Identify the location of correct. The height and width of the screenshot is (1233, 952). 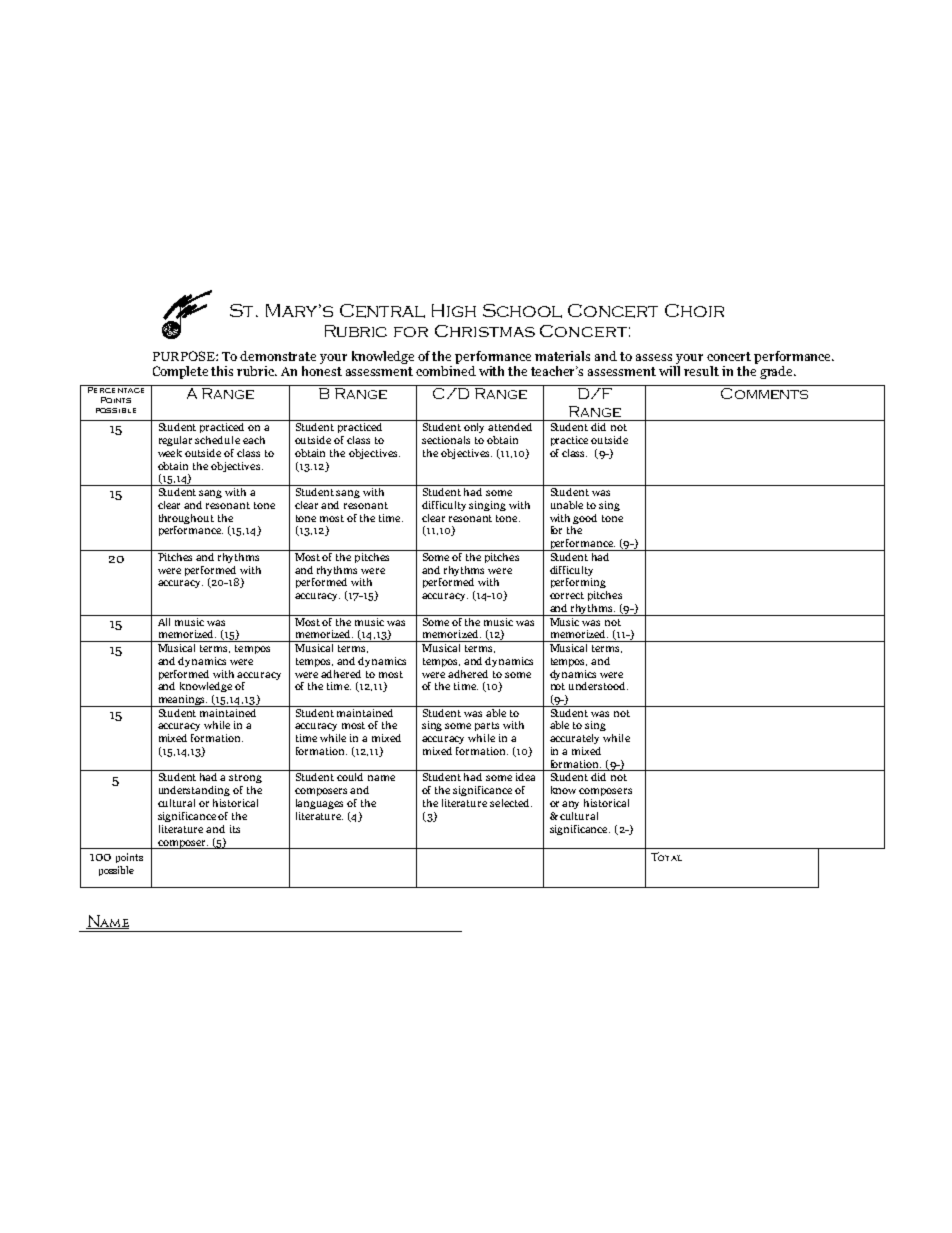
(567, 595).
